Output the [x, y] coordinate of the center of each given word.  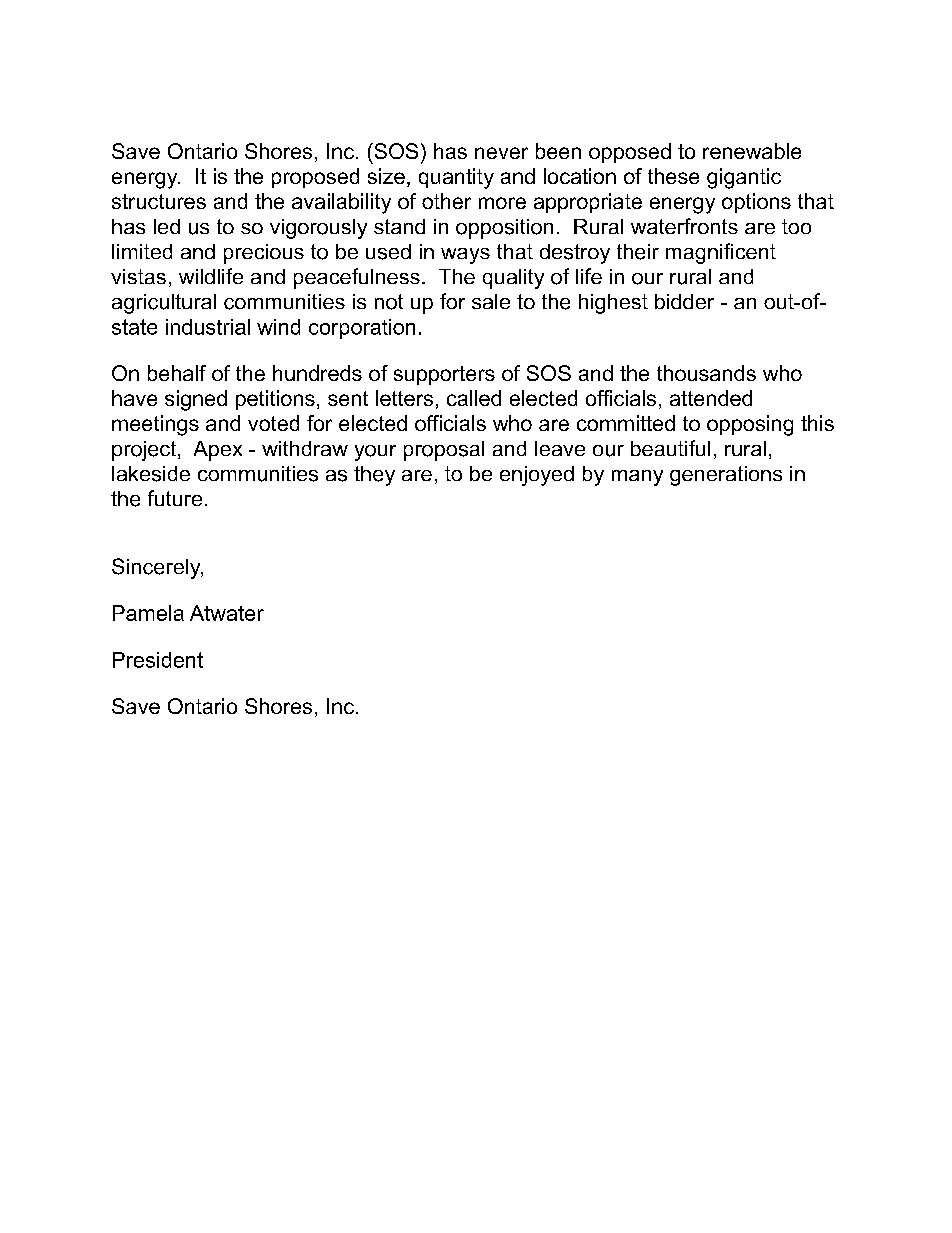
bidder [684, 301]
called [474, 398]
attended [711, 398]
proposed [315, 178]
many [637, 478]
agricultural [164, 304]
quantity [456, 178]
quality [513, 279]
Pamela [148, 613]
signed [196, 400]
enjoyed [537, 476]
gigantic [744, 178]
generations [726, 476]
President [158, 660]
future [175, 498]
